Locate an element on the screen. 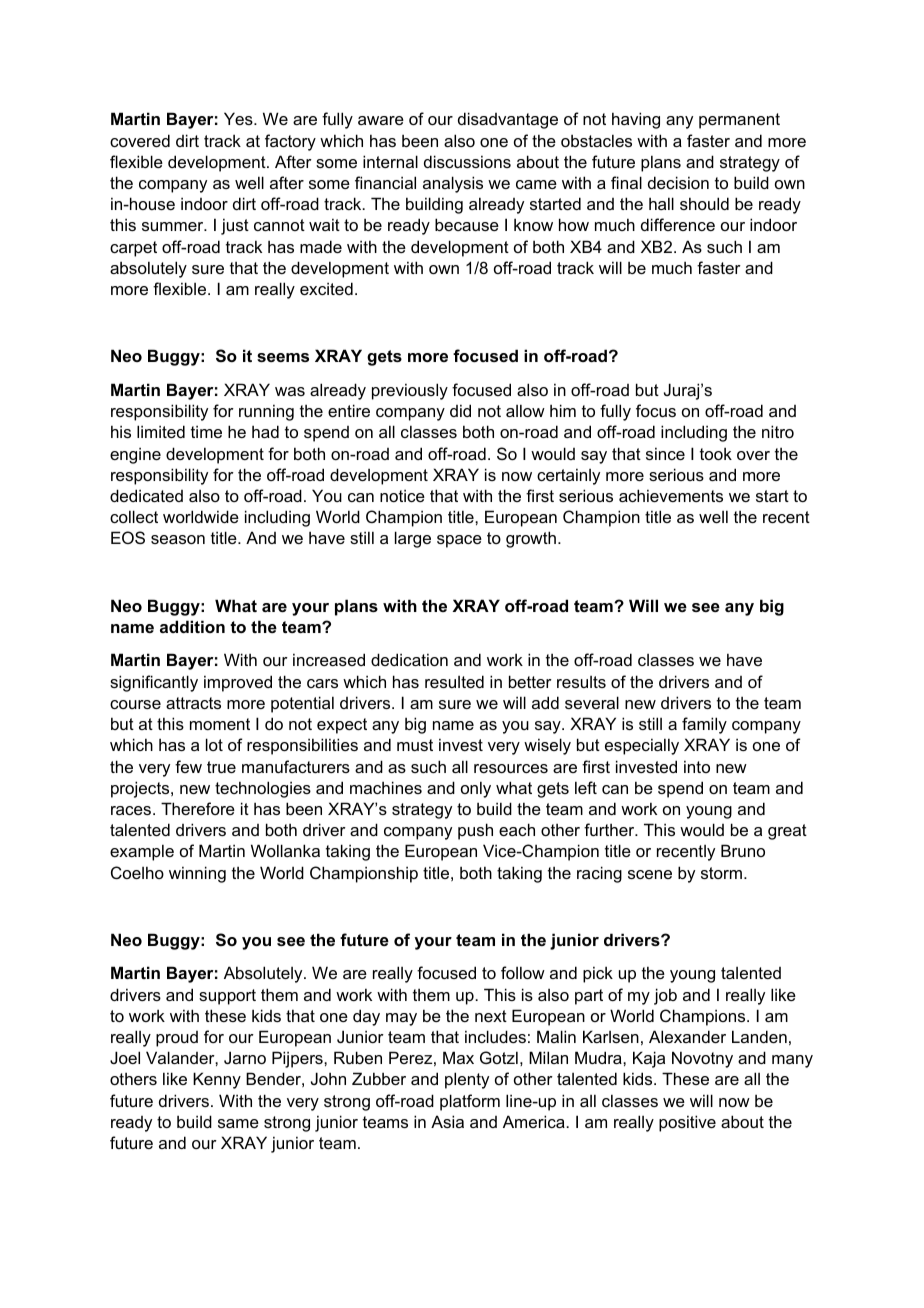 This screenshot has width=924, height=1308. storm is located at coordinates (721, 873).
